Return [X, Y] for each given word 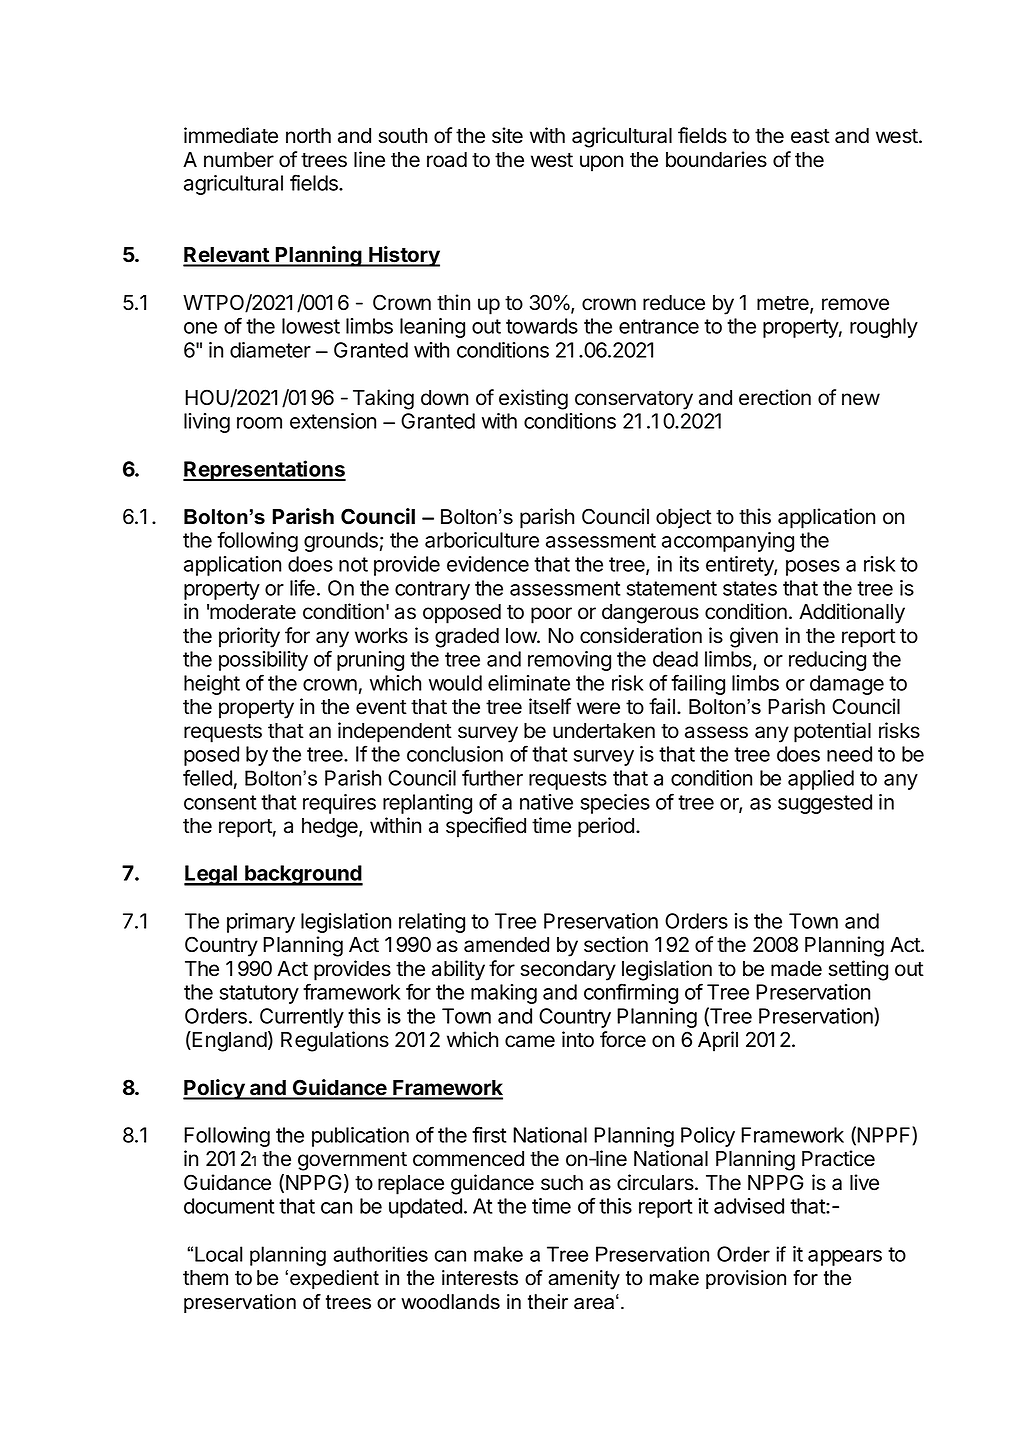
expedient [334, 1279]
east [810, 136]
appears [845, 1258]
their [548, 1302]
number [239, 160]
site [507, 135]
